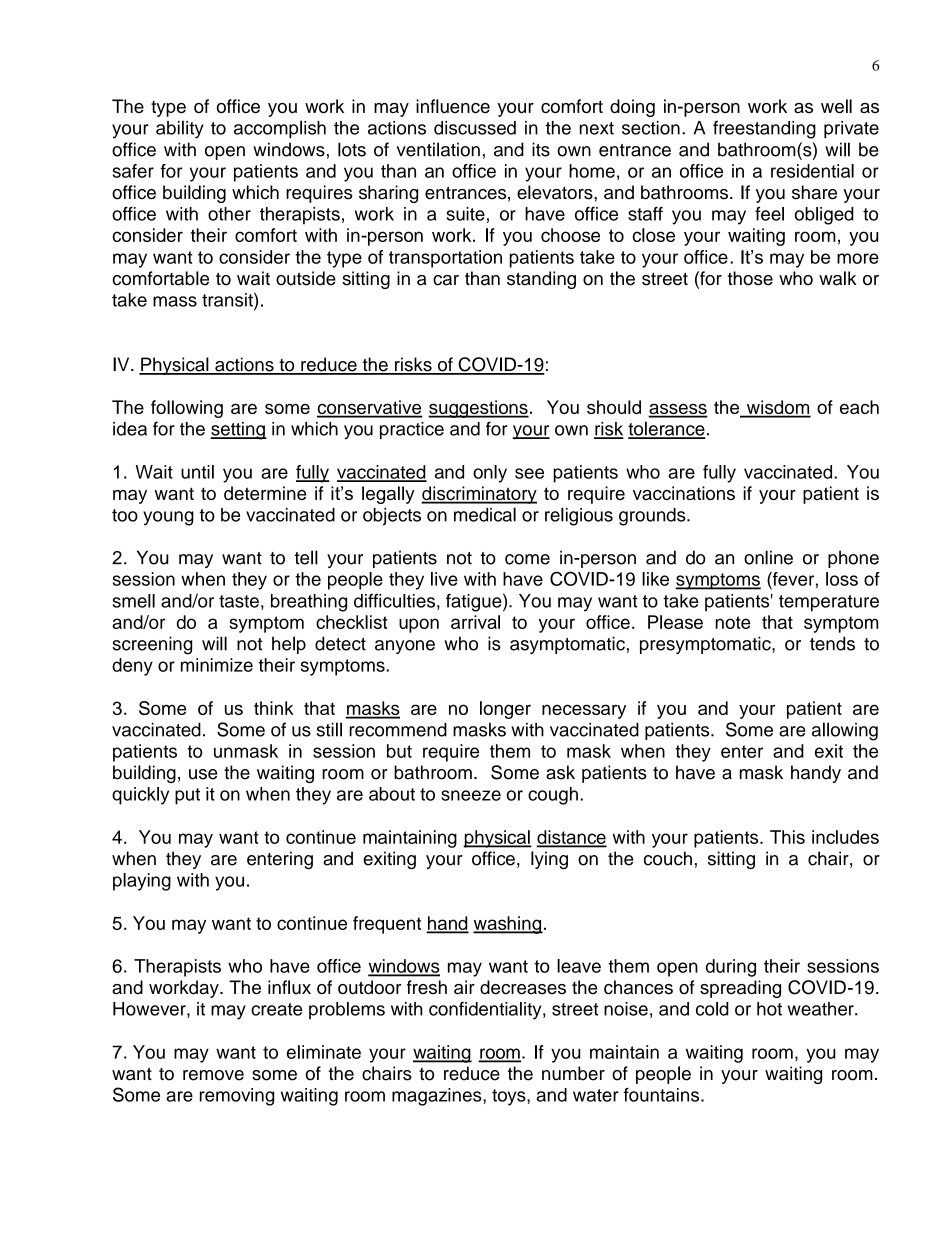 The height and width of the image is (1233, 952). What do you see at coordinates (812, 171) in the image?
I see `residential` at bounding box center [812, 171].
